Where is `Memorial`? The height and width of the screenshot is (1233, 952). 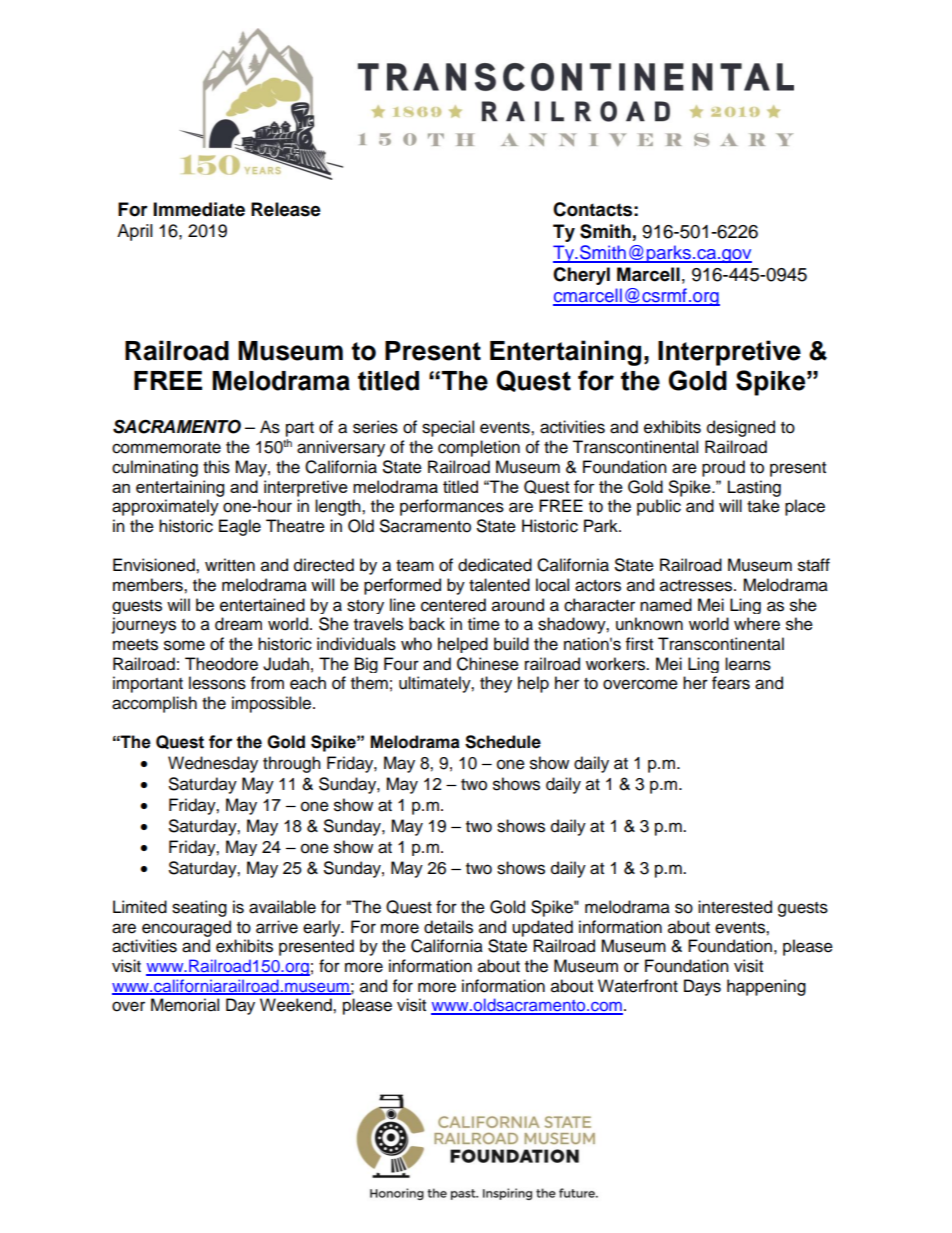
Memorial is located at coordinates (185, 1005).
